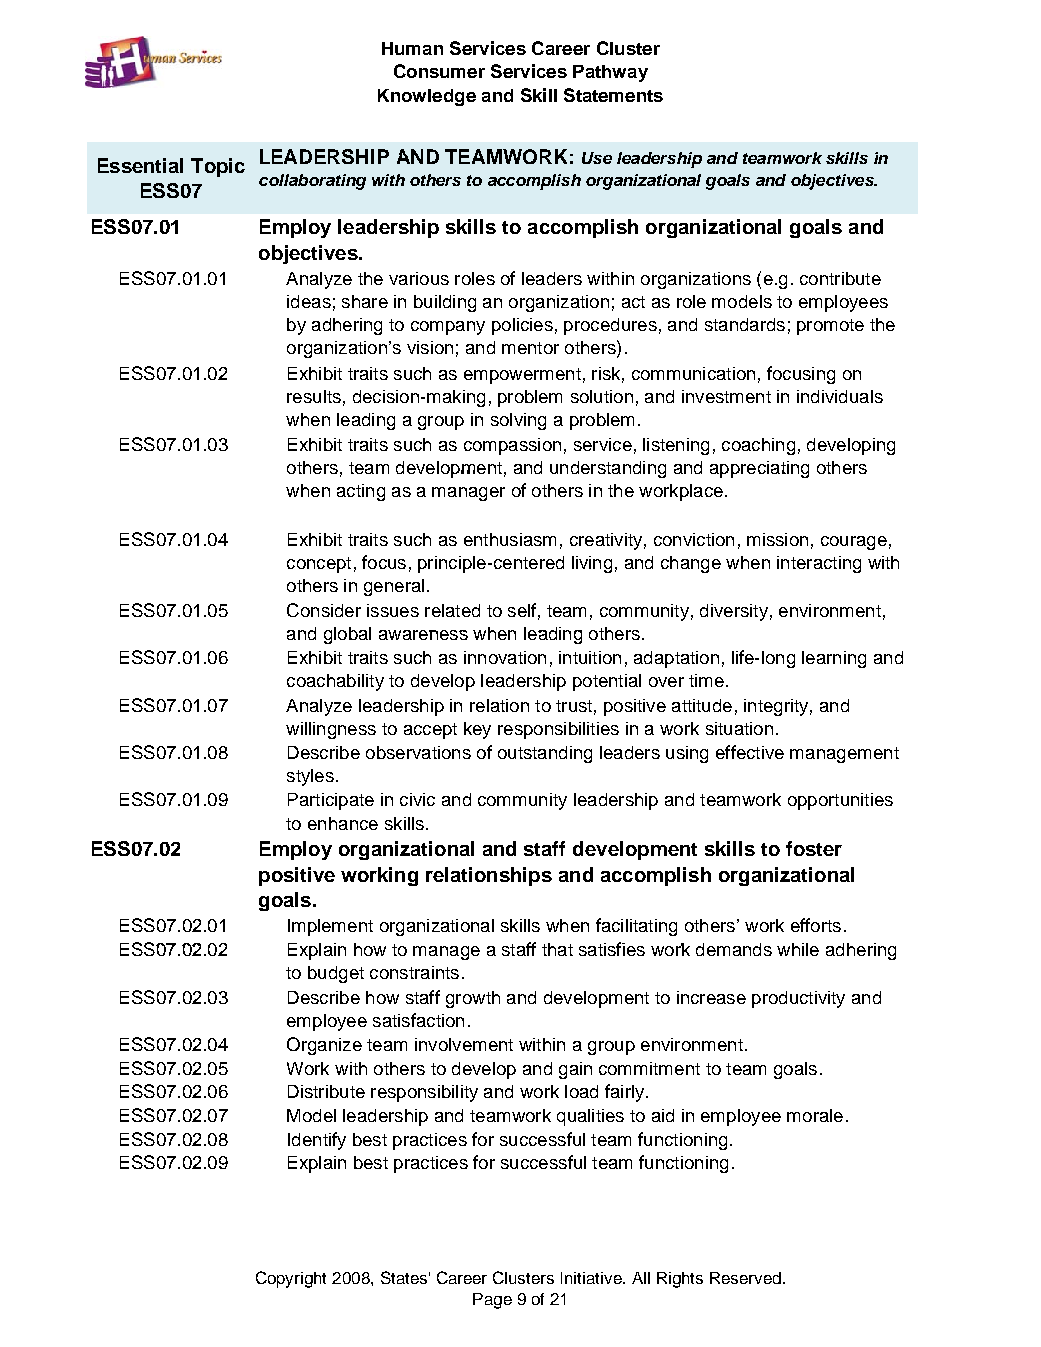 This screenshot has width=1041, height=1347. Describe the element at coordinates (610, 326) in the screenshot. I see `procedures` at that location.
